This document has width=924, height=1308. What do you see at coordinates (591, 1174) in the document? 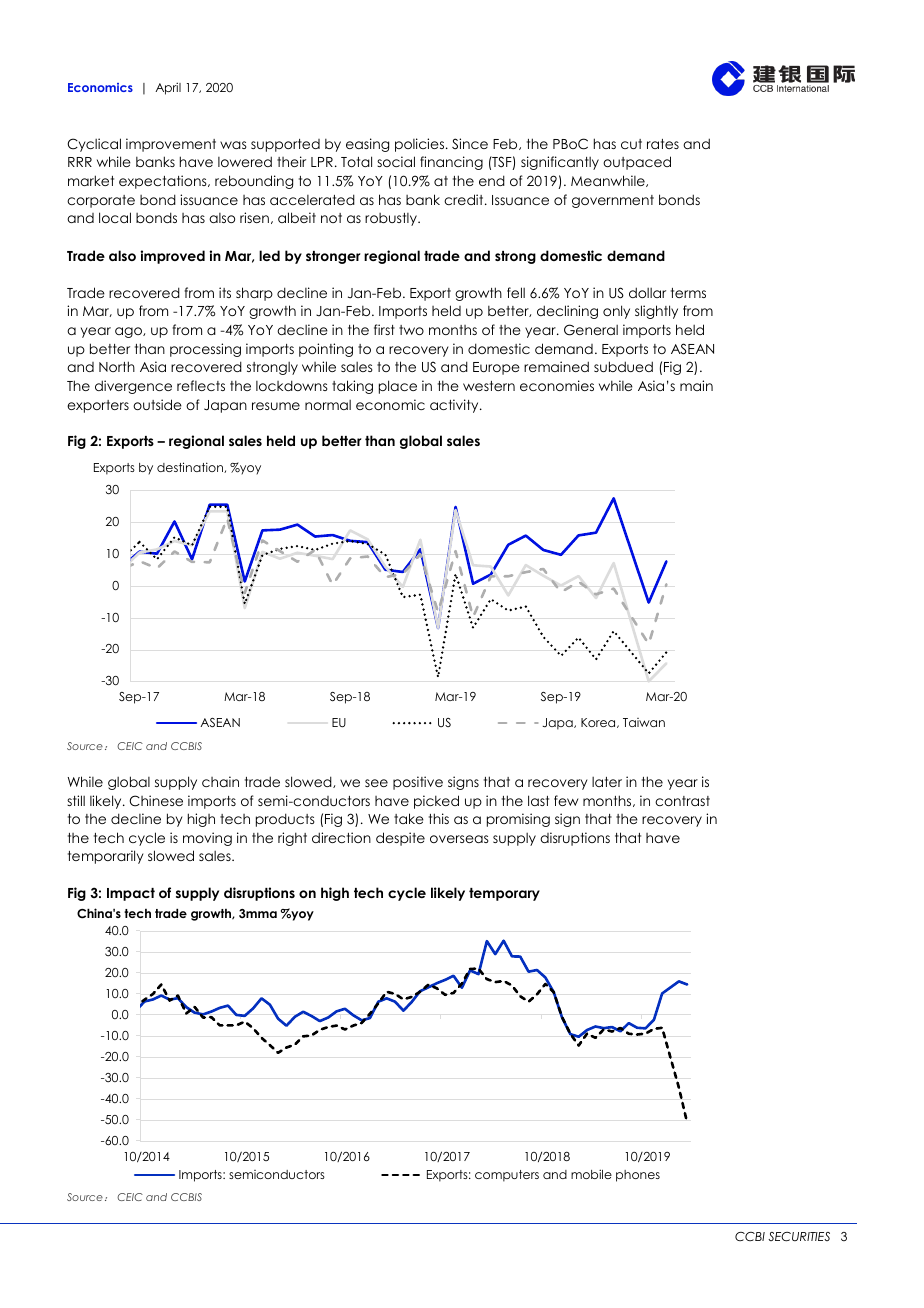
I see `mobile` at bounding box center [591, 1174].
